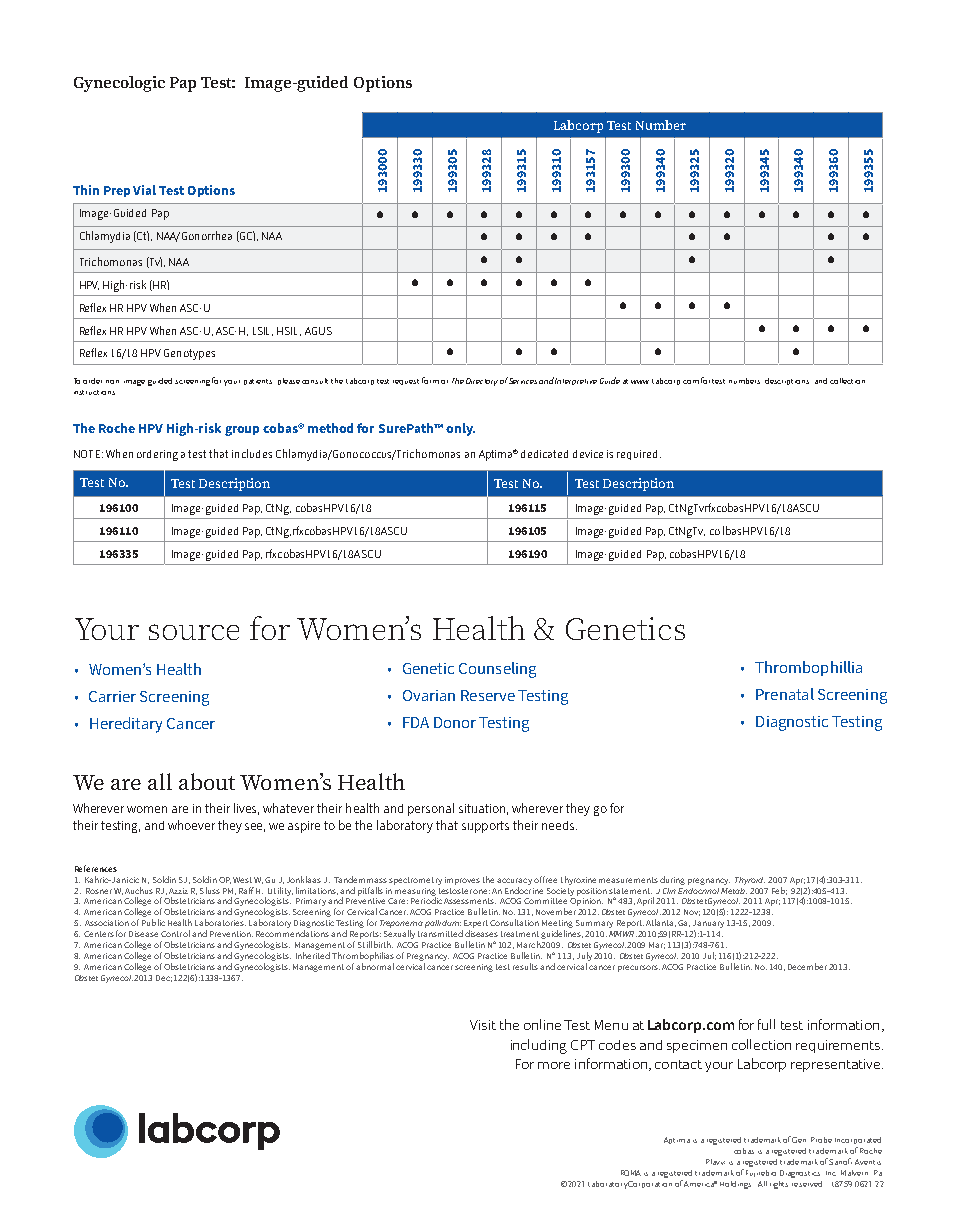  What do you see at coordinates (144, 190) in the screenshot?
I see `Vial` at bounding box center [144, 190].
